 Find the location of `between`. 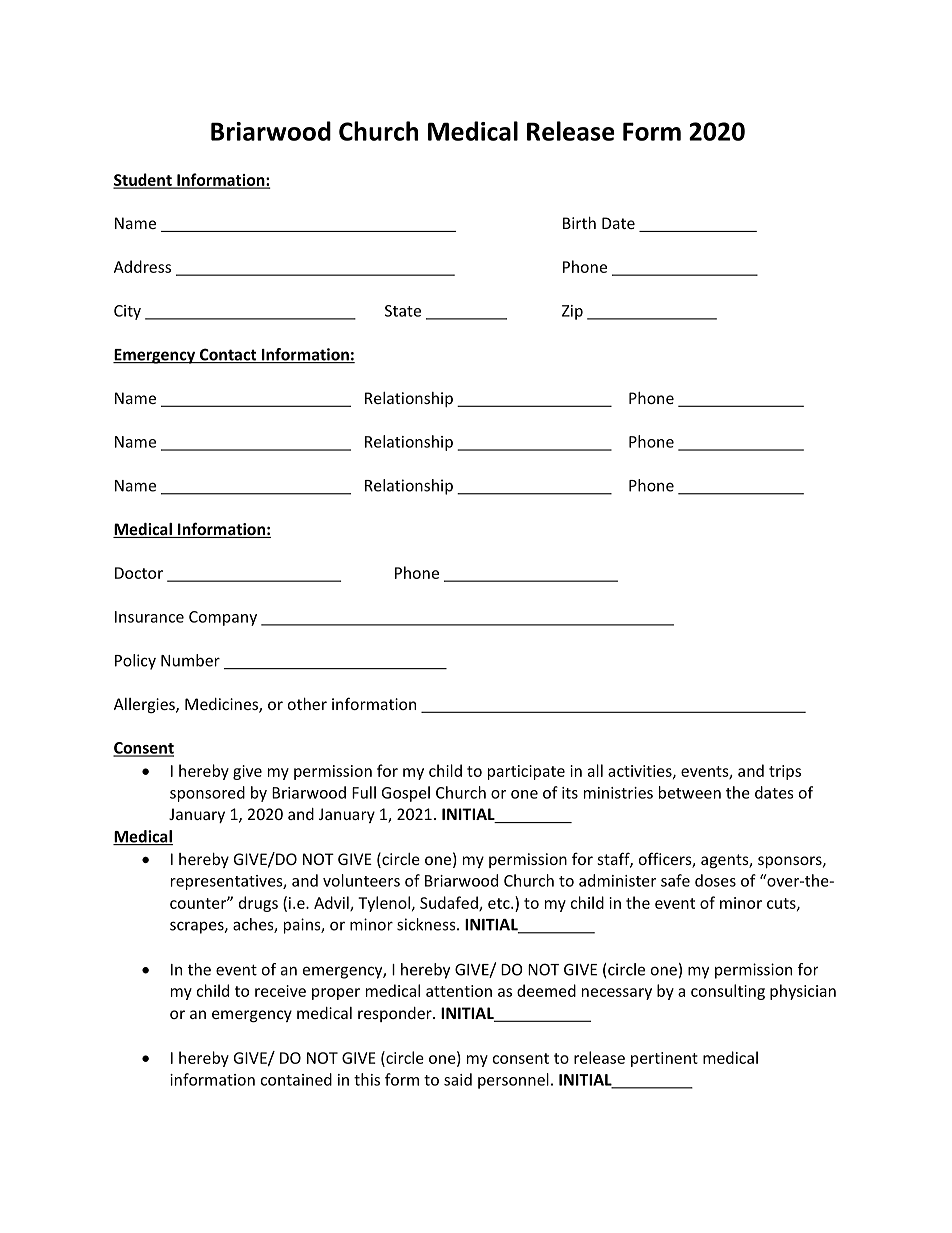

between is located at coordinates (690, 792).
